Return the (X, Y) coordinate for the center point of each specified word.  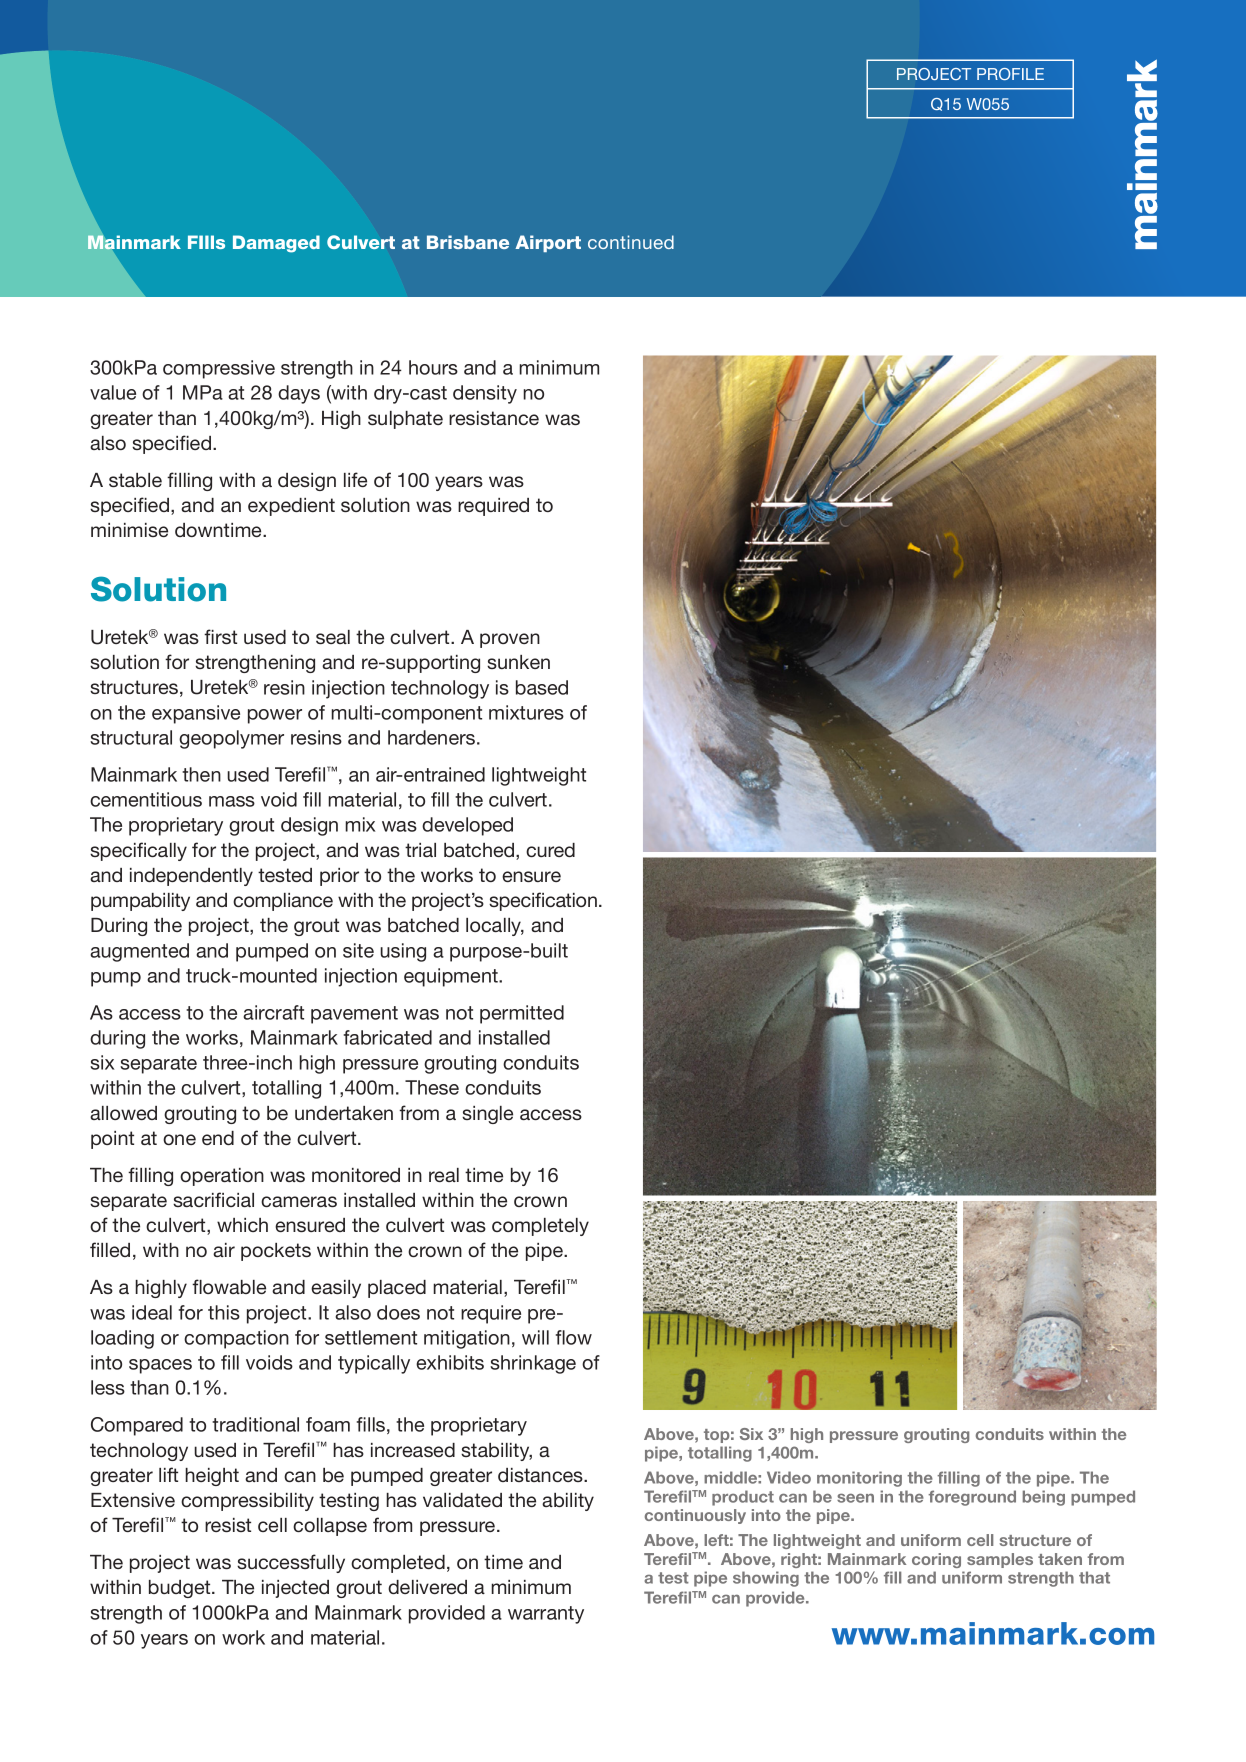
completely (540, 1227)
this (224, 1312)
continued (631, 242)
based (542, 687)
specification (543, 901)
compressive (219, 369)
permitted (522, 1014)
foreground (972, 1498)
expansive (196, 714)
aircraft (273, 1012)
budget (181, 1589)
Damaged (276, 244)
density (485, 394)
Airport (548, 243)
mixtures (526, 712)
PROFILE (1010, 74)
